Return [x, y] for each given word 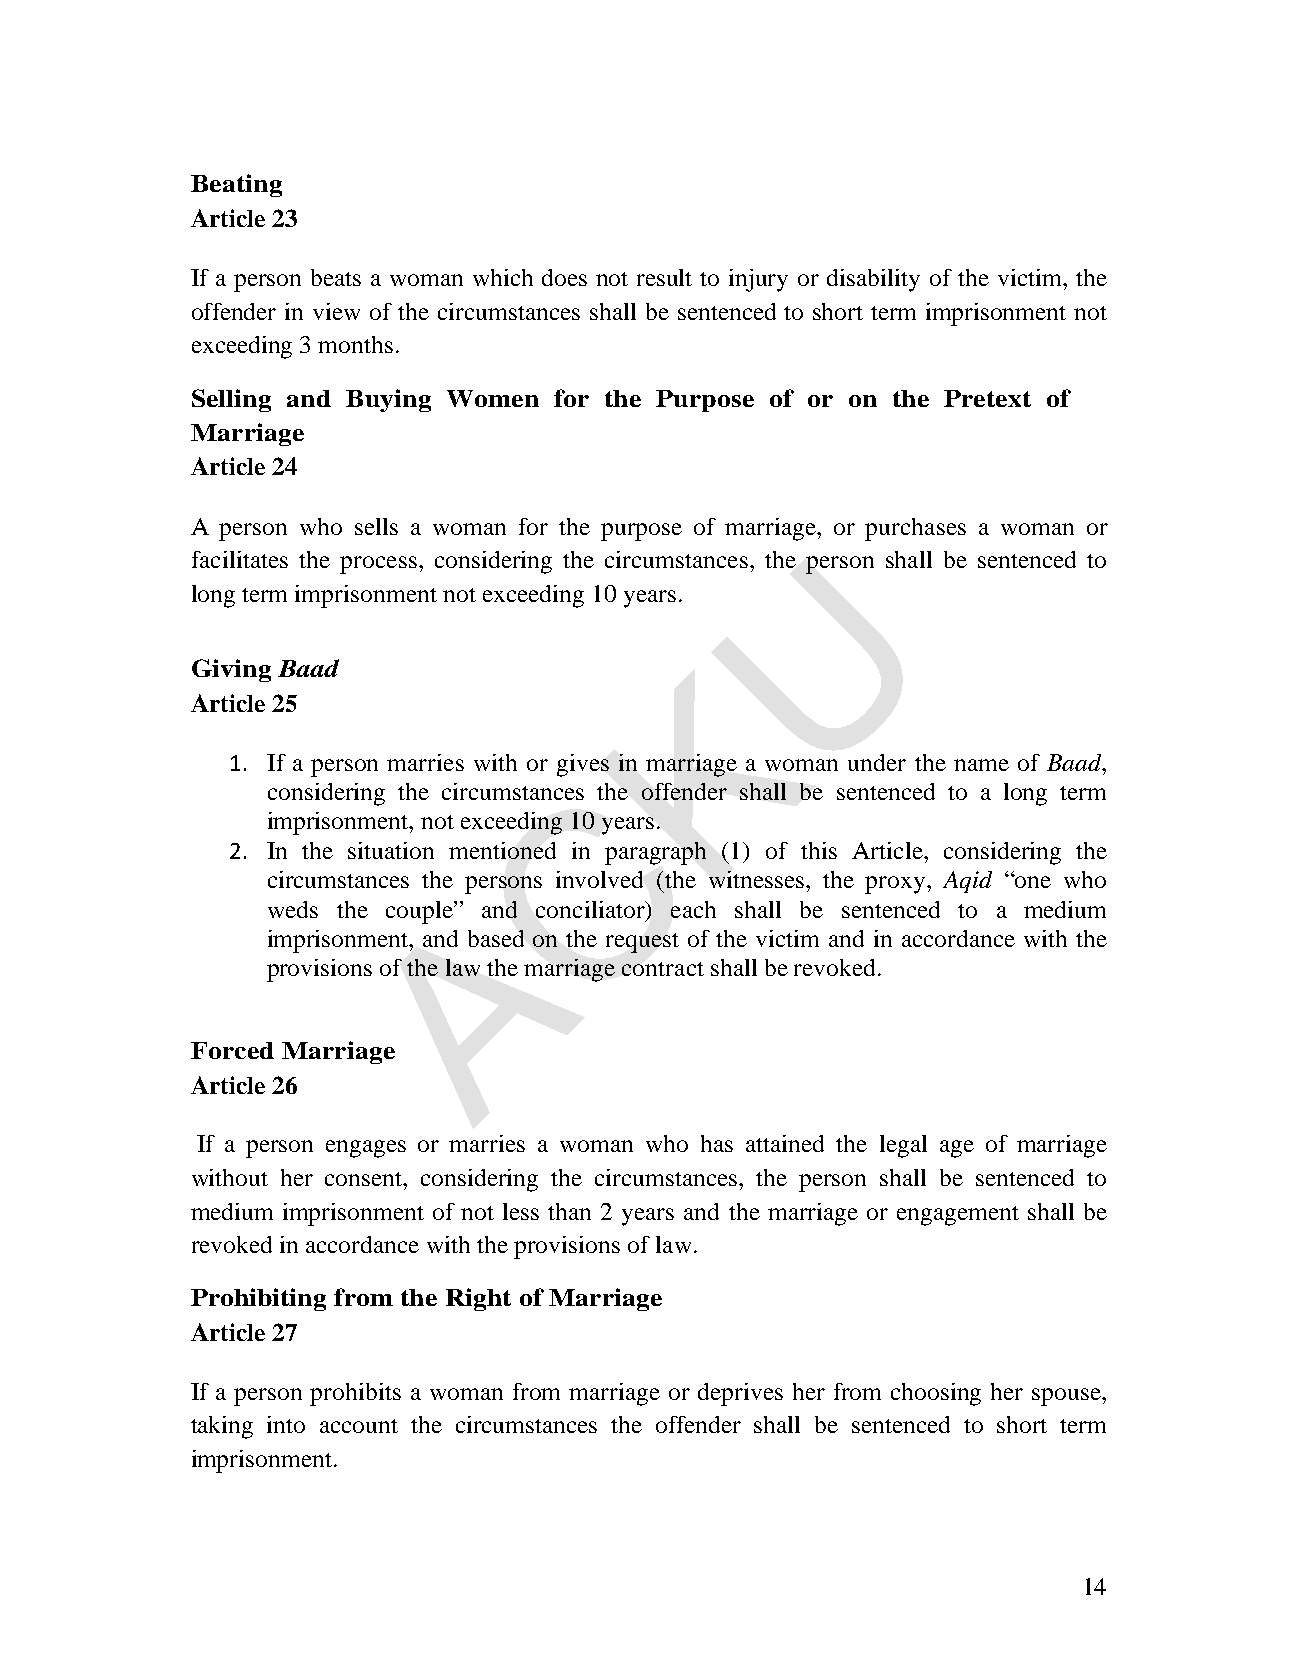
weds [293, 909]
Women [493, 398]
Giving [231, 670]
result [664, 277]
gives [583, 765]
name [981, 765]
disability [873, 280]
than [569, 1211]
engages [366, 1149]
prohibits [355, 1394]
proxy [896, 885]
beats [336, 277]
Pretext [987, 398]
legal [903, 1146]
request [642, 943]
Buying [388, 400]
